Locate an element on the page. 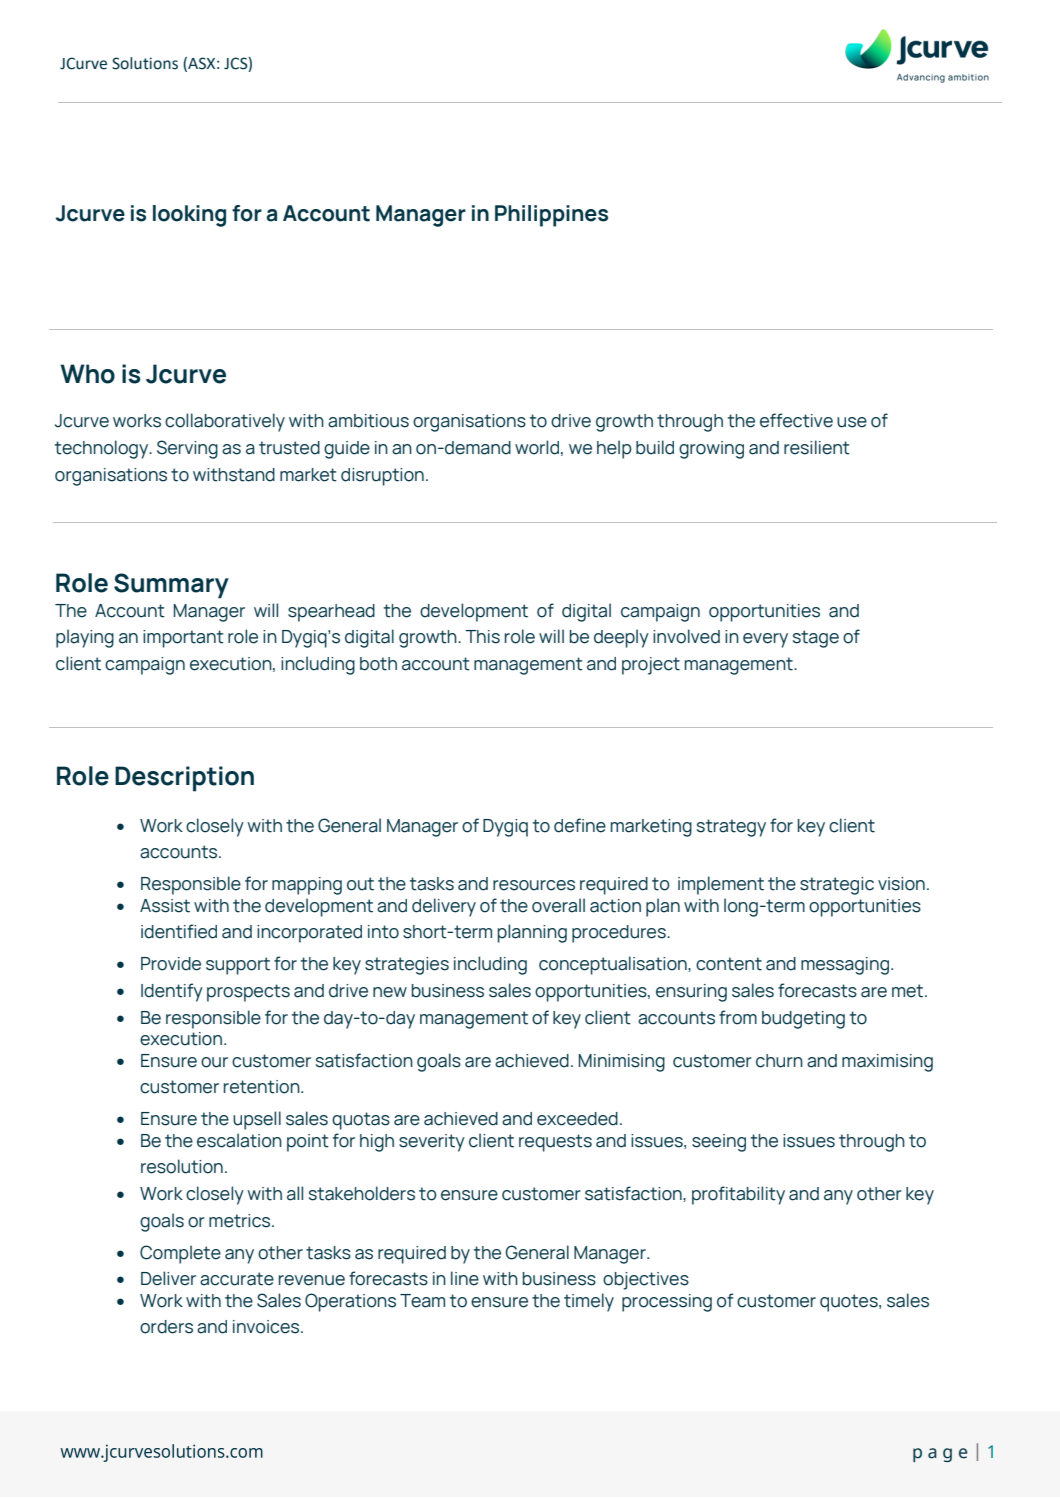 The height and width of the document is (1498, 1060). Who is located at coordinates (87, 374).
